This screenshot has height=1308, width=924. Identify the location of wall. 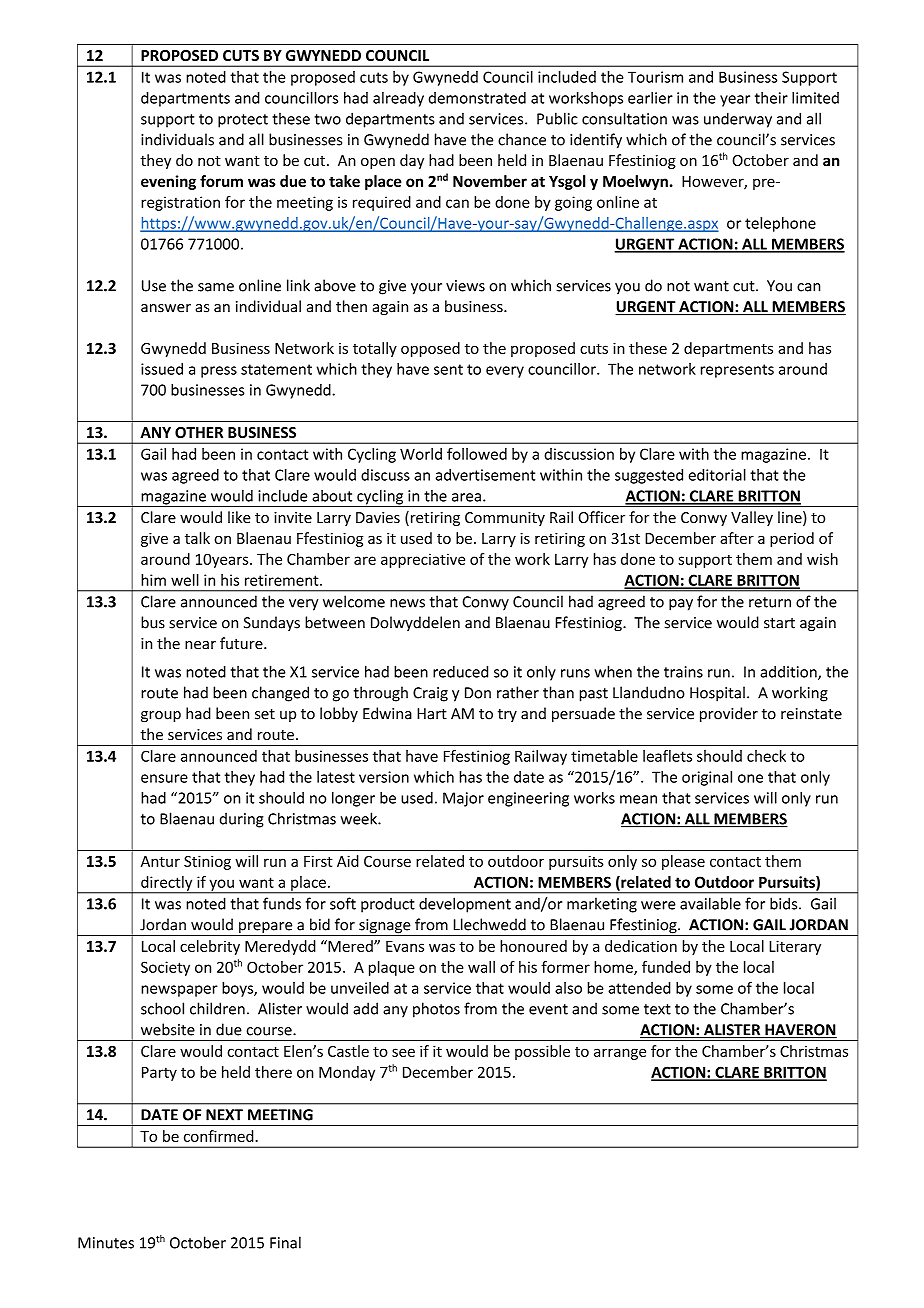
(481, 967).
